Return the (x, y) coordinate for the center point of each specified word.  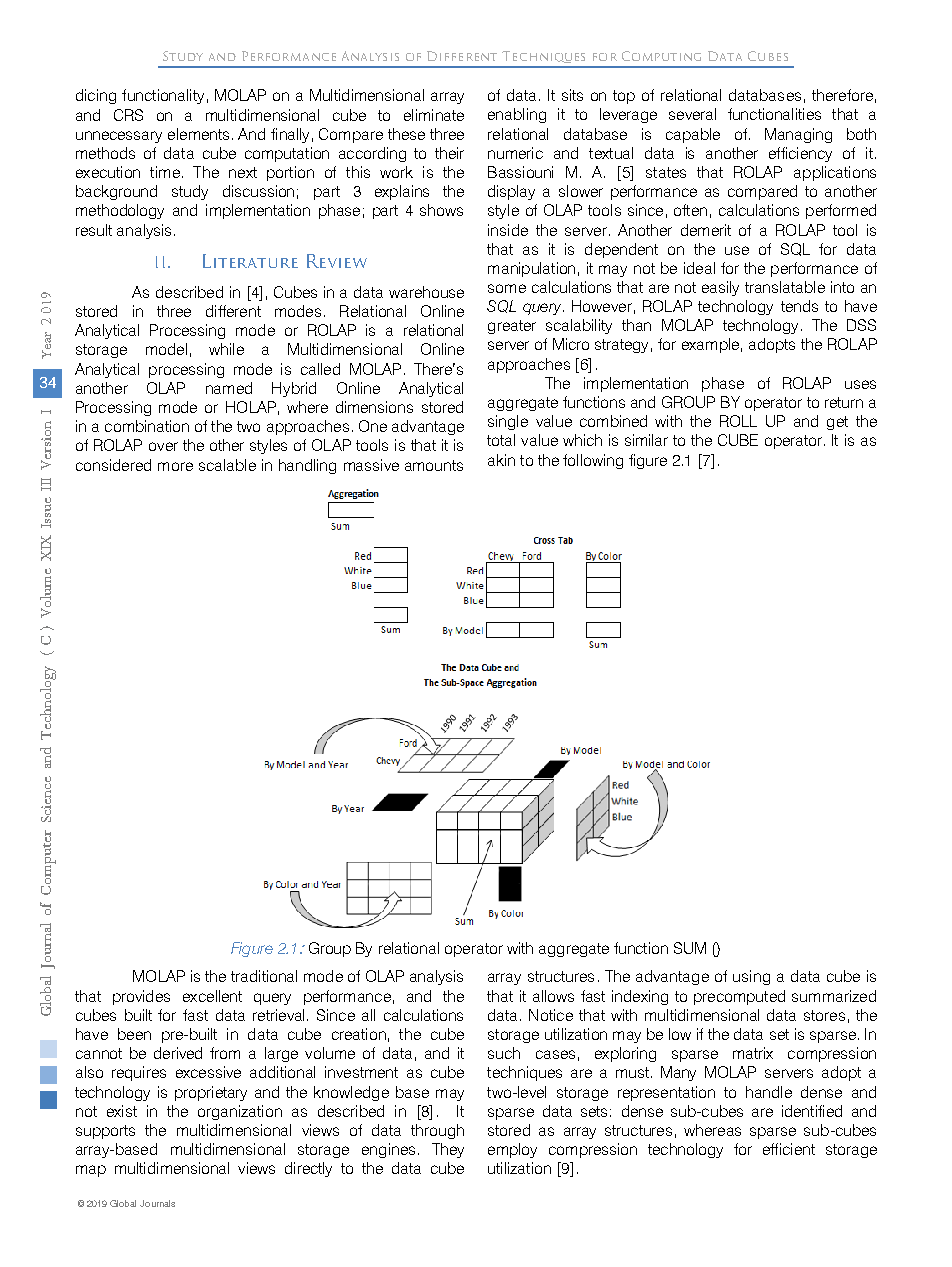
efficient (789, 1149)
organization (240, 1112)
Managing (798, 135)
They (448, 1150)
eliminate (434, 115)
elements (198, 134)
